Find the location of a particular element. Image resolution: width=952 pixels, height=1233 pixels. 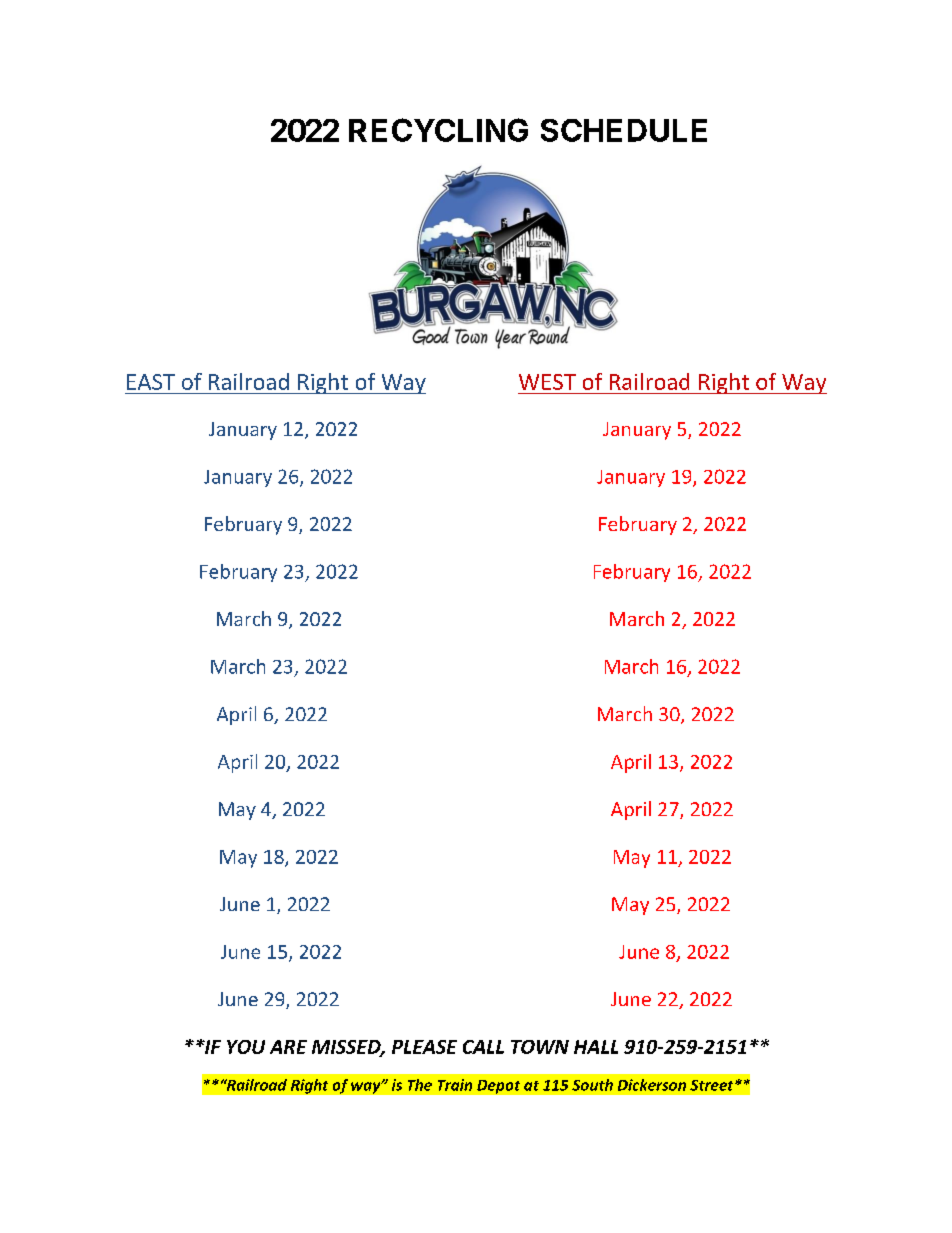

HALL is located at coordinates (596, 1047).
